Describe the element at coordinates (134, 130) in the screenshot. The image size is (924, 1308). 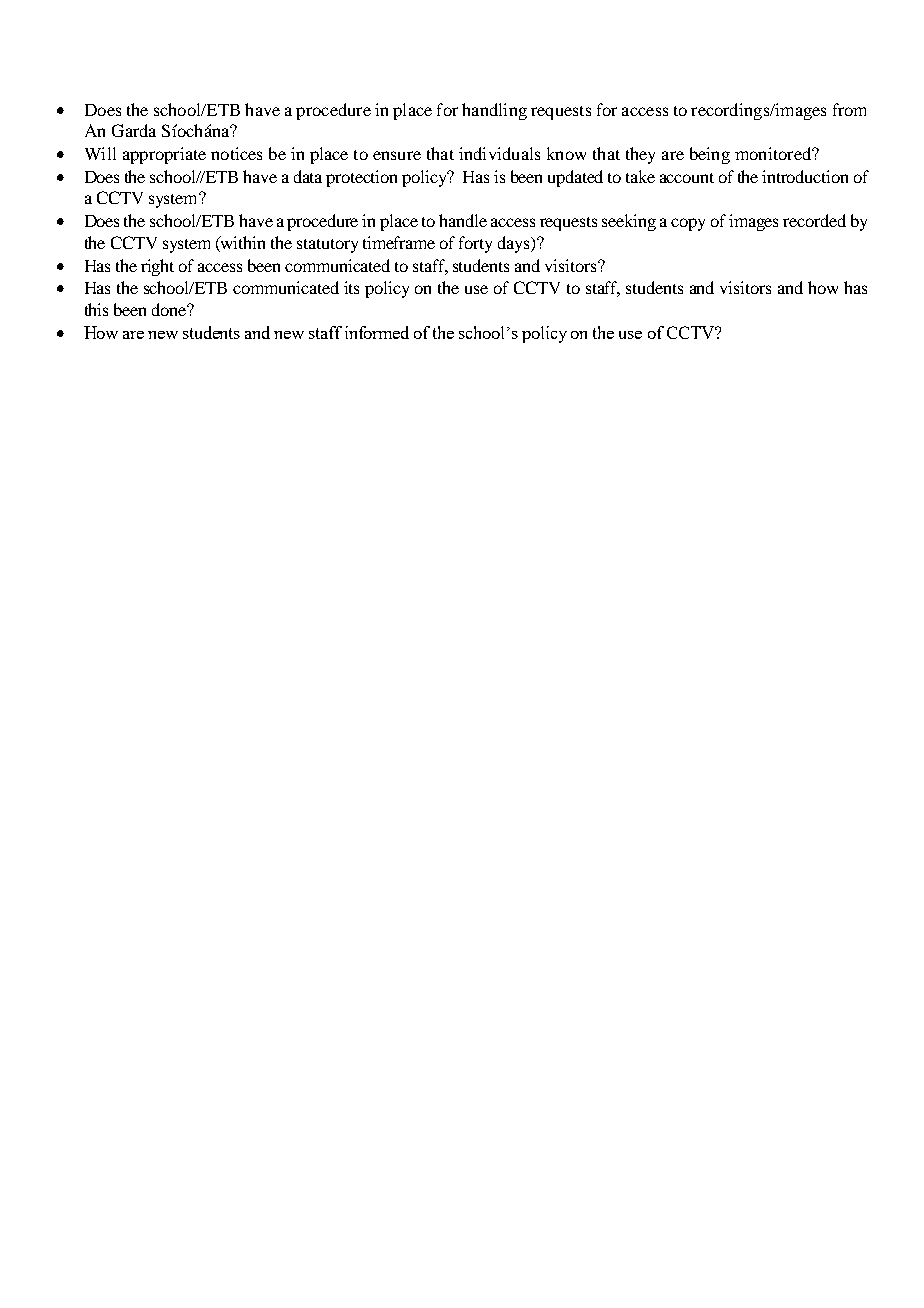
I see `Garda` at that location.
